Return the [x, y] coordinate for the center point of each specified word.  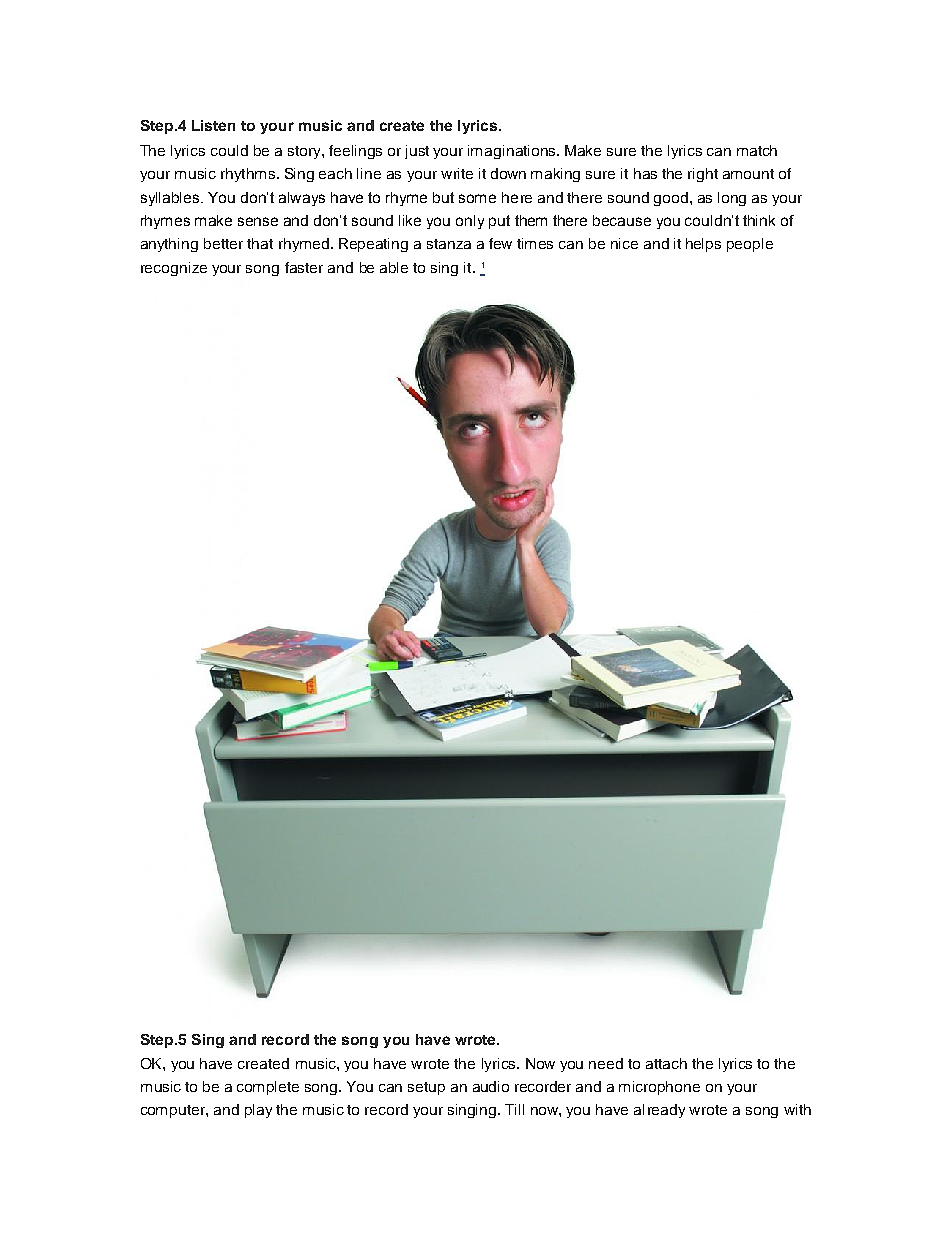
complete [268, 1088]
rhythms [248, 175]
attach [666, 1063]
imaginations [511, 152]
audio [491, 1086]
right [703, 175]
